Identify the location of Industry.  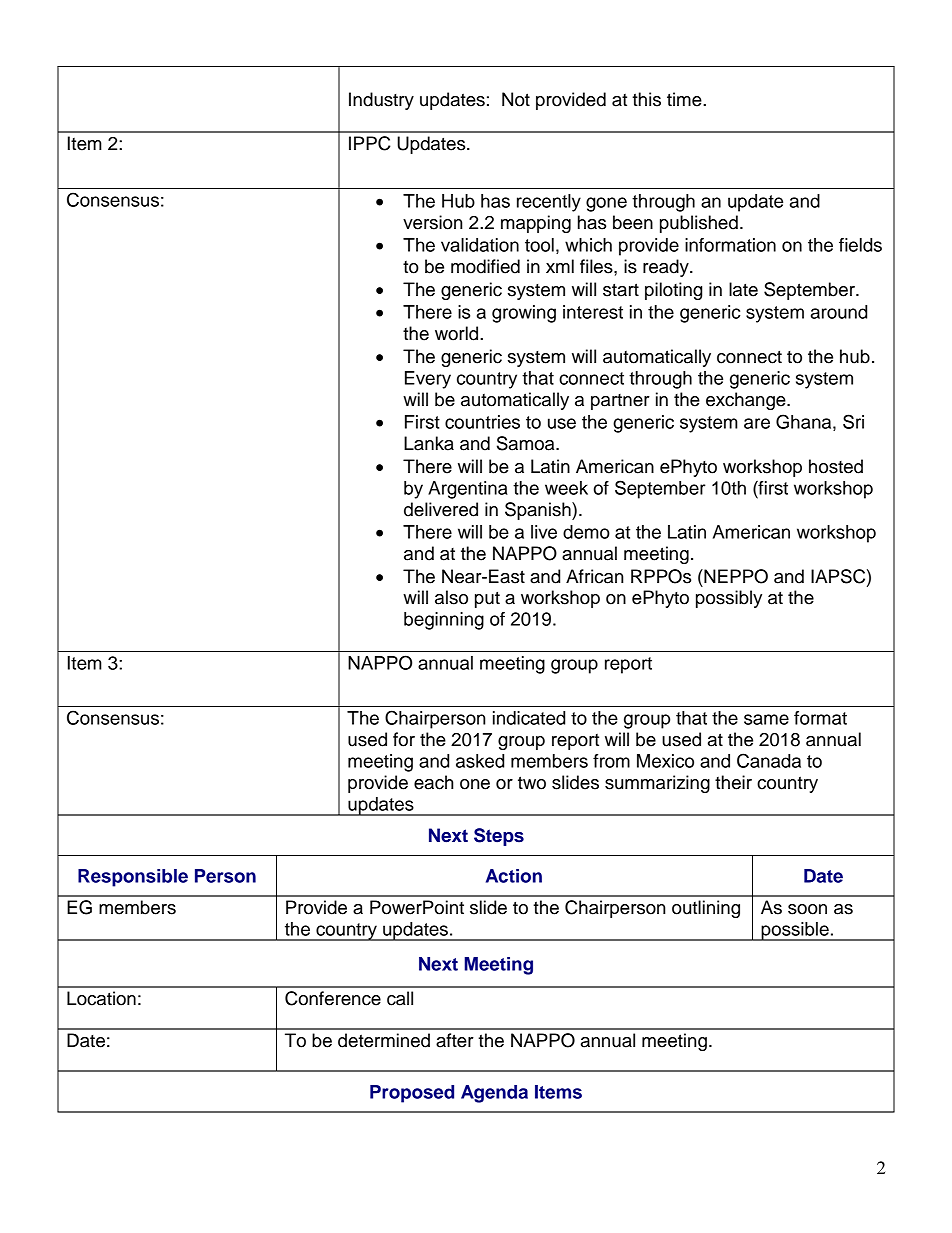
(381, 101).
